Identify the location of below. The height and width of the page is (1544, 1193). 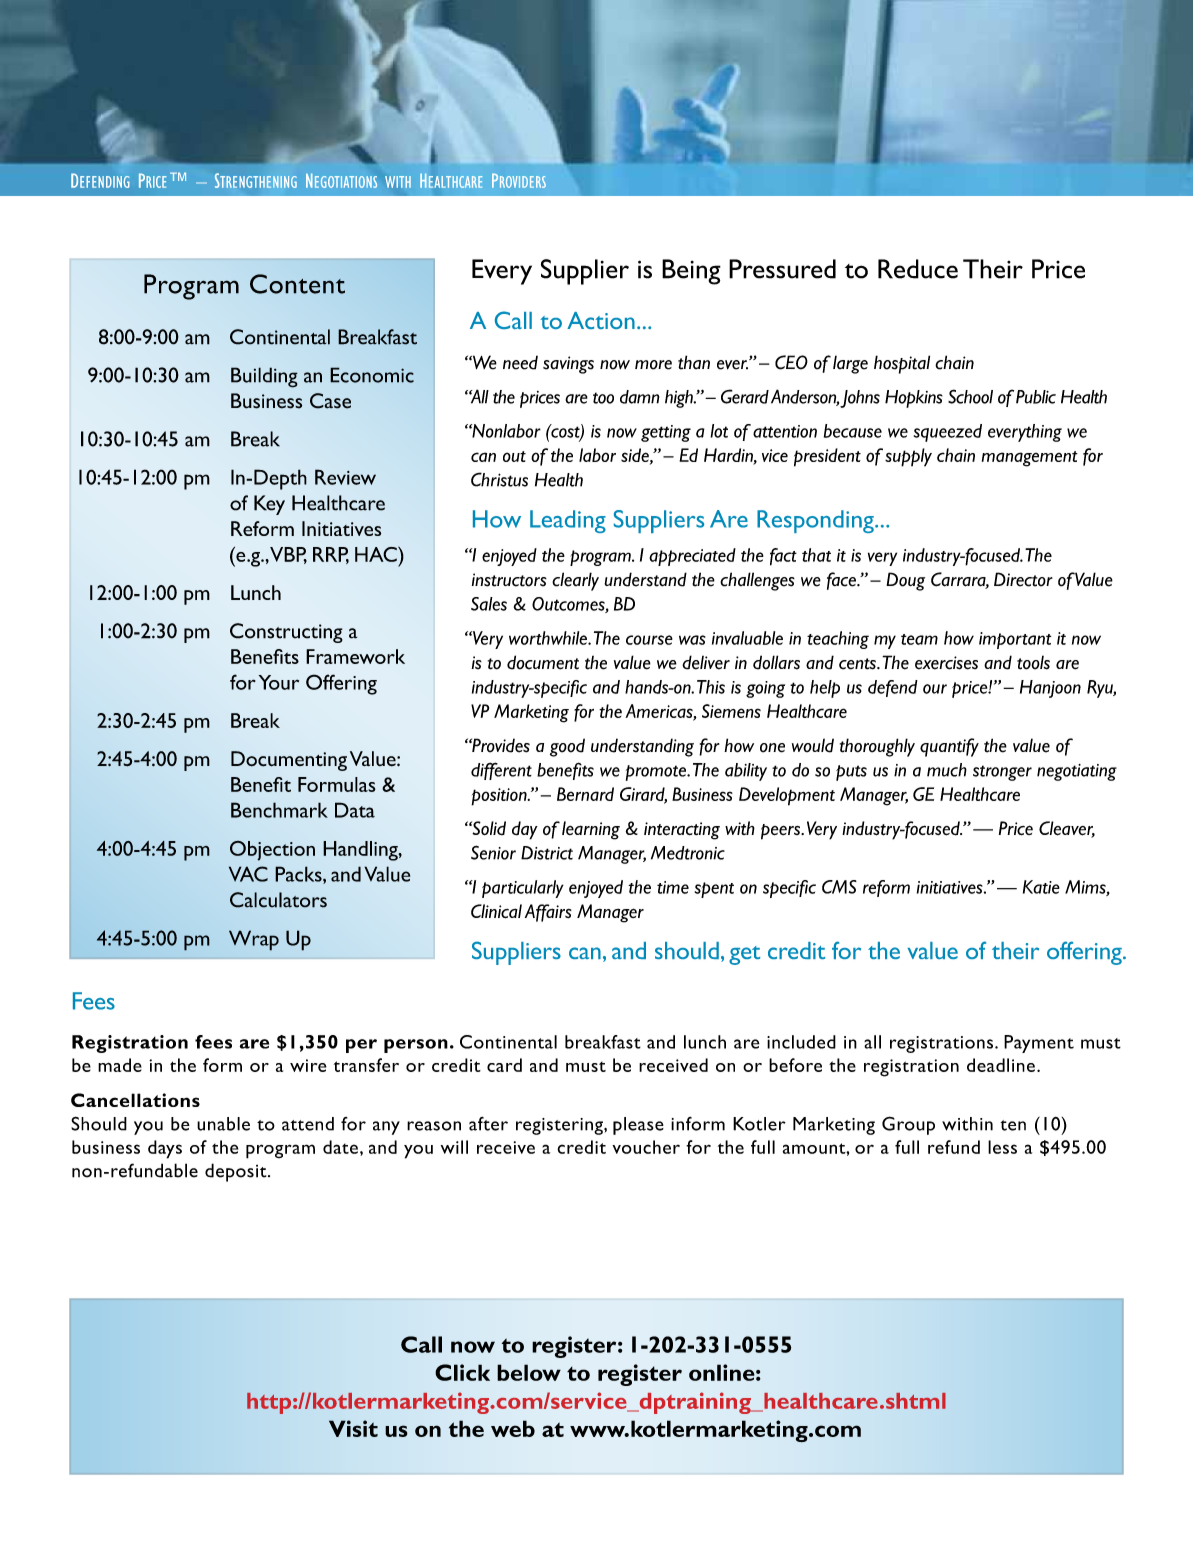
(529, 1372).
